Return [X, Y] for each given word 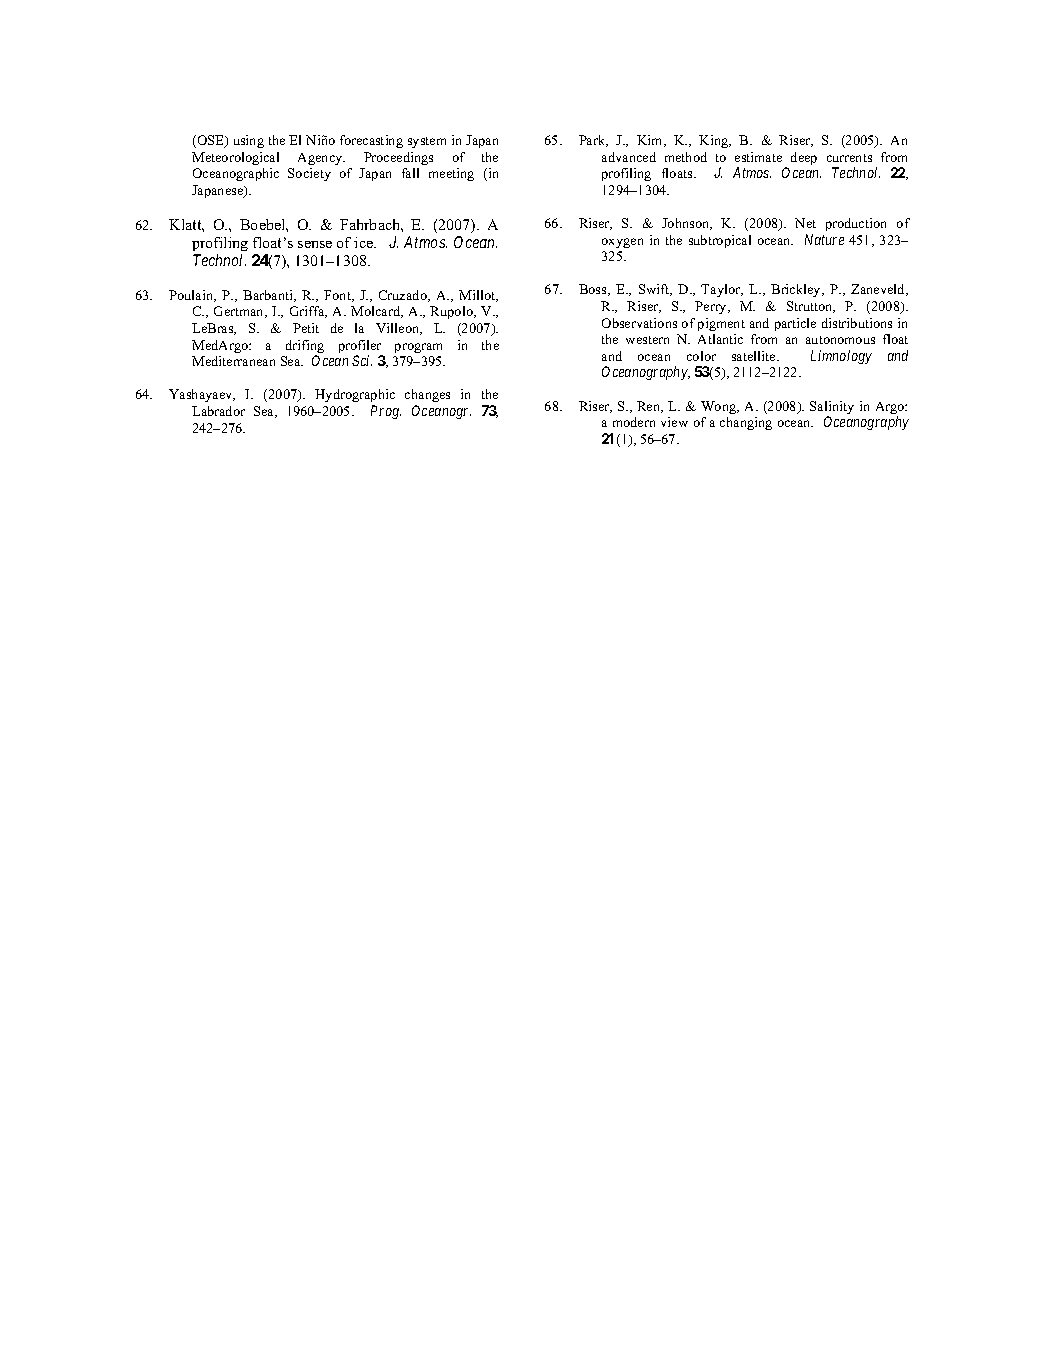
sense [315, 244]
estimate [758, 157]
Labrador [218, 411]
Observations [639, 323]
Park [593, 141]
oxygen [622, 243]
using [249, 141]
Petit [306, 328]
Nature [824, 239]
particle [795, 324]
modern [634, 422]
